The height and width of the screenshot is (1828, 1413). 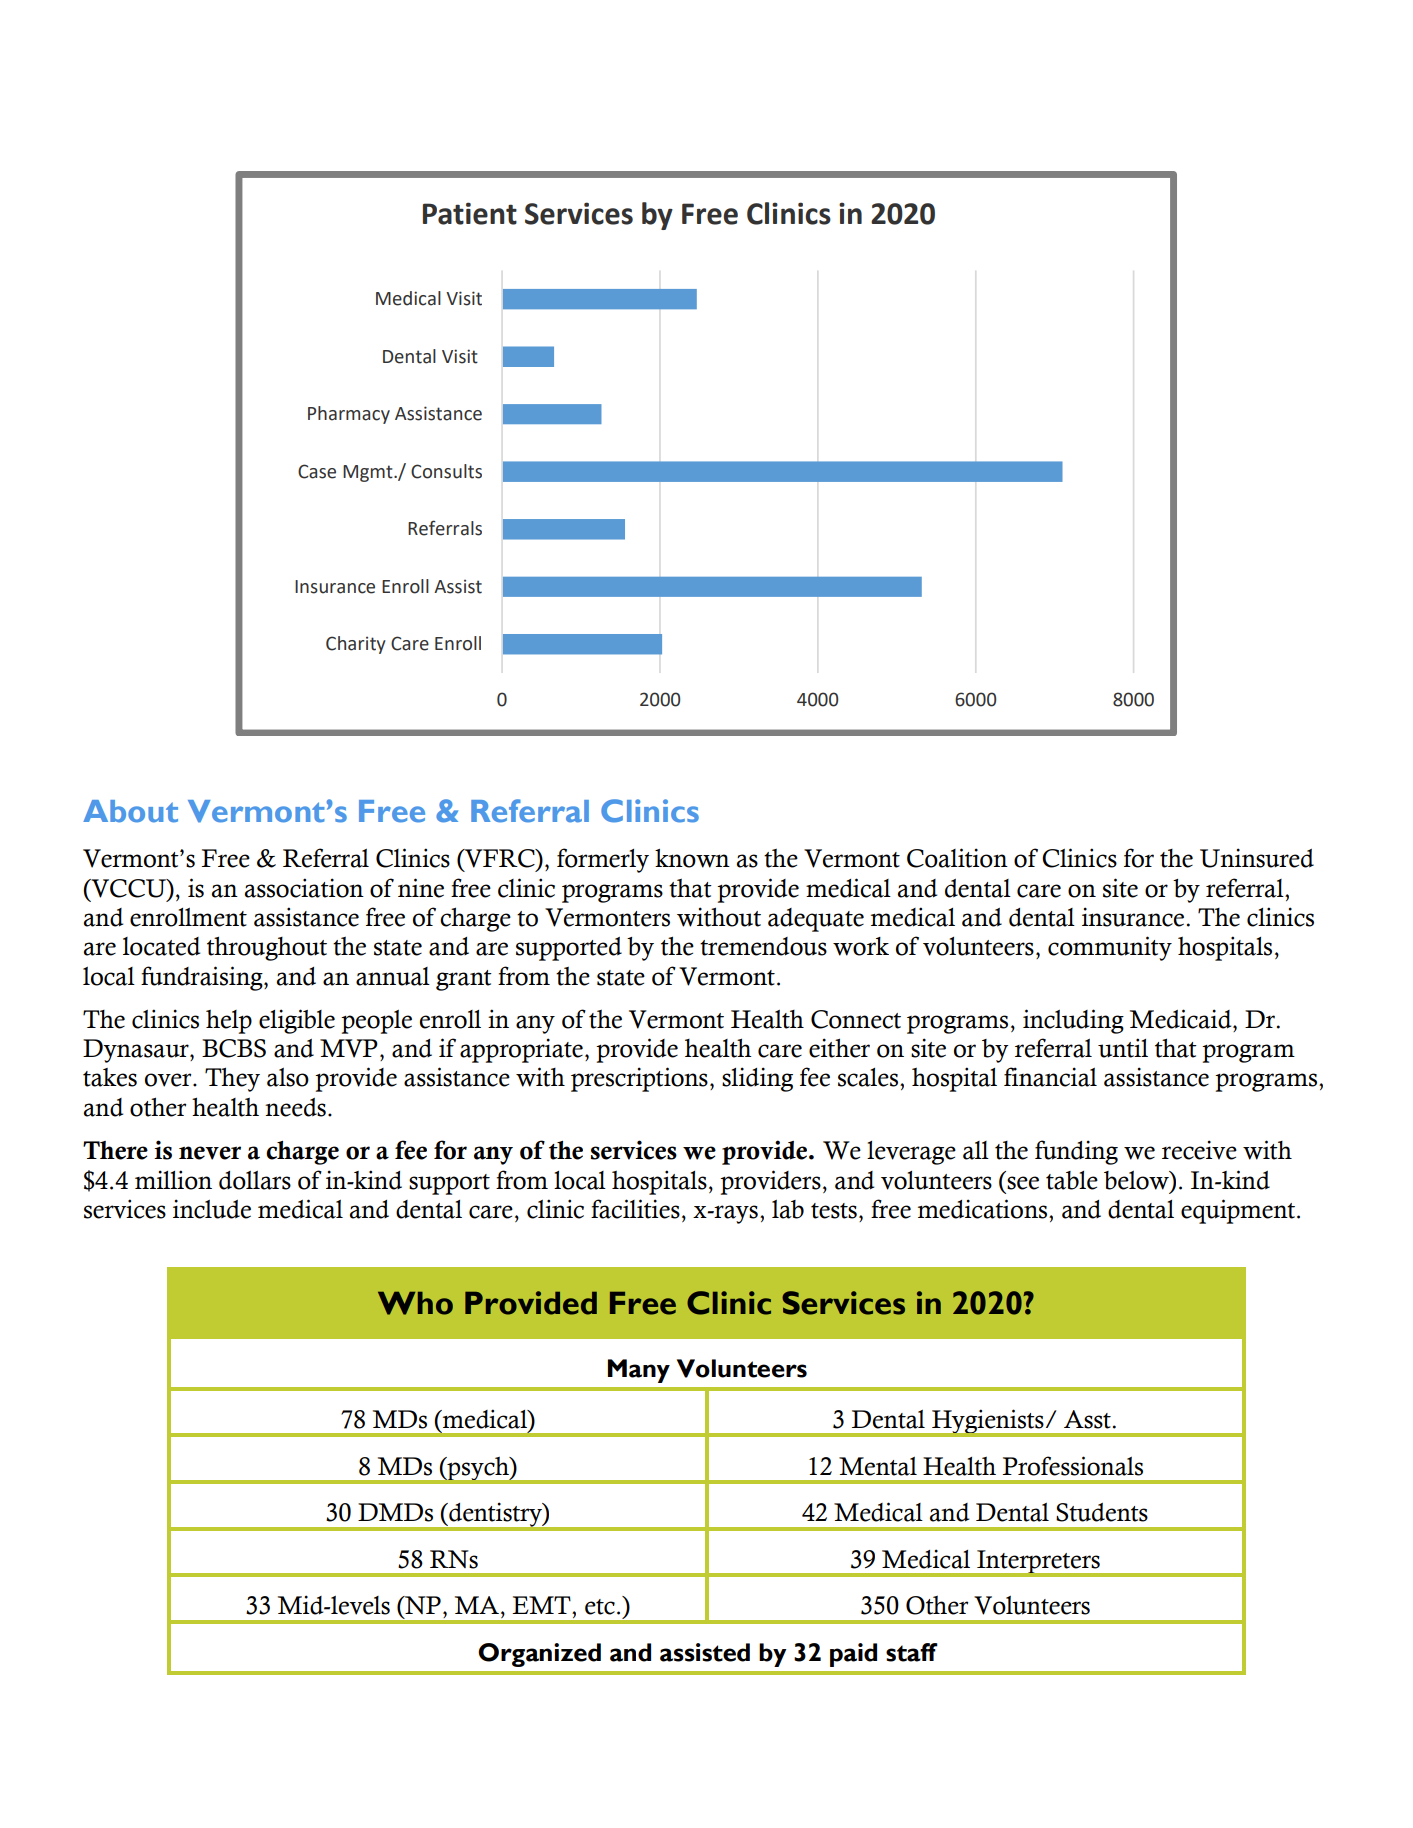 I want to click on facilities, so click(x=635, y=1209).
